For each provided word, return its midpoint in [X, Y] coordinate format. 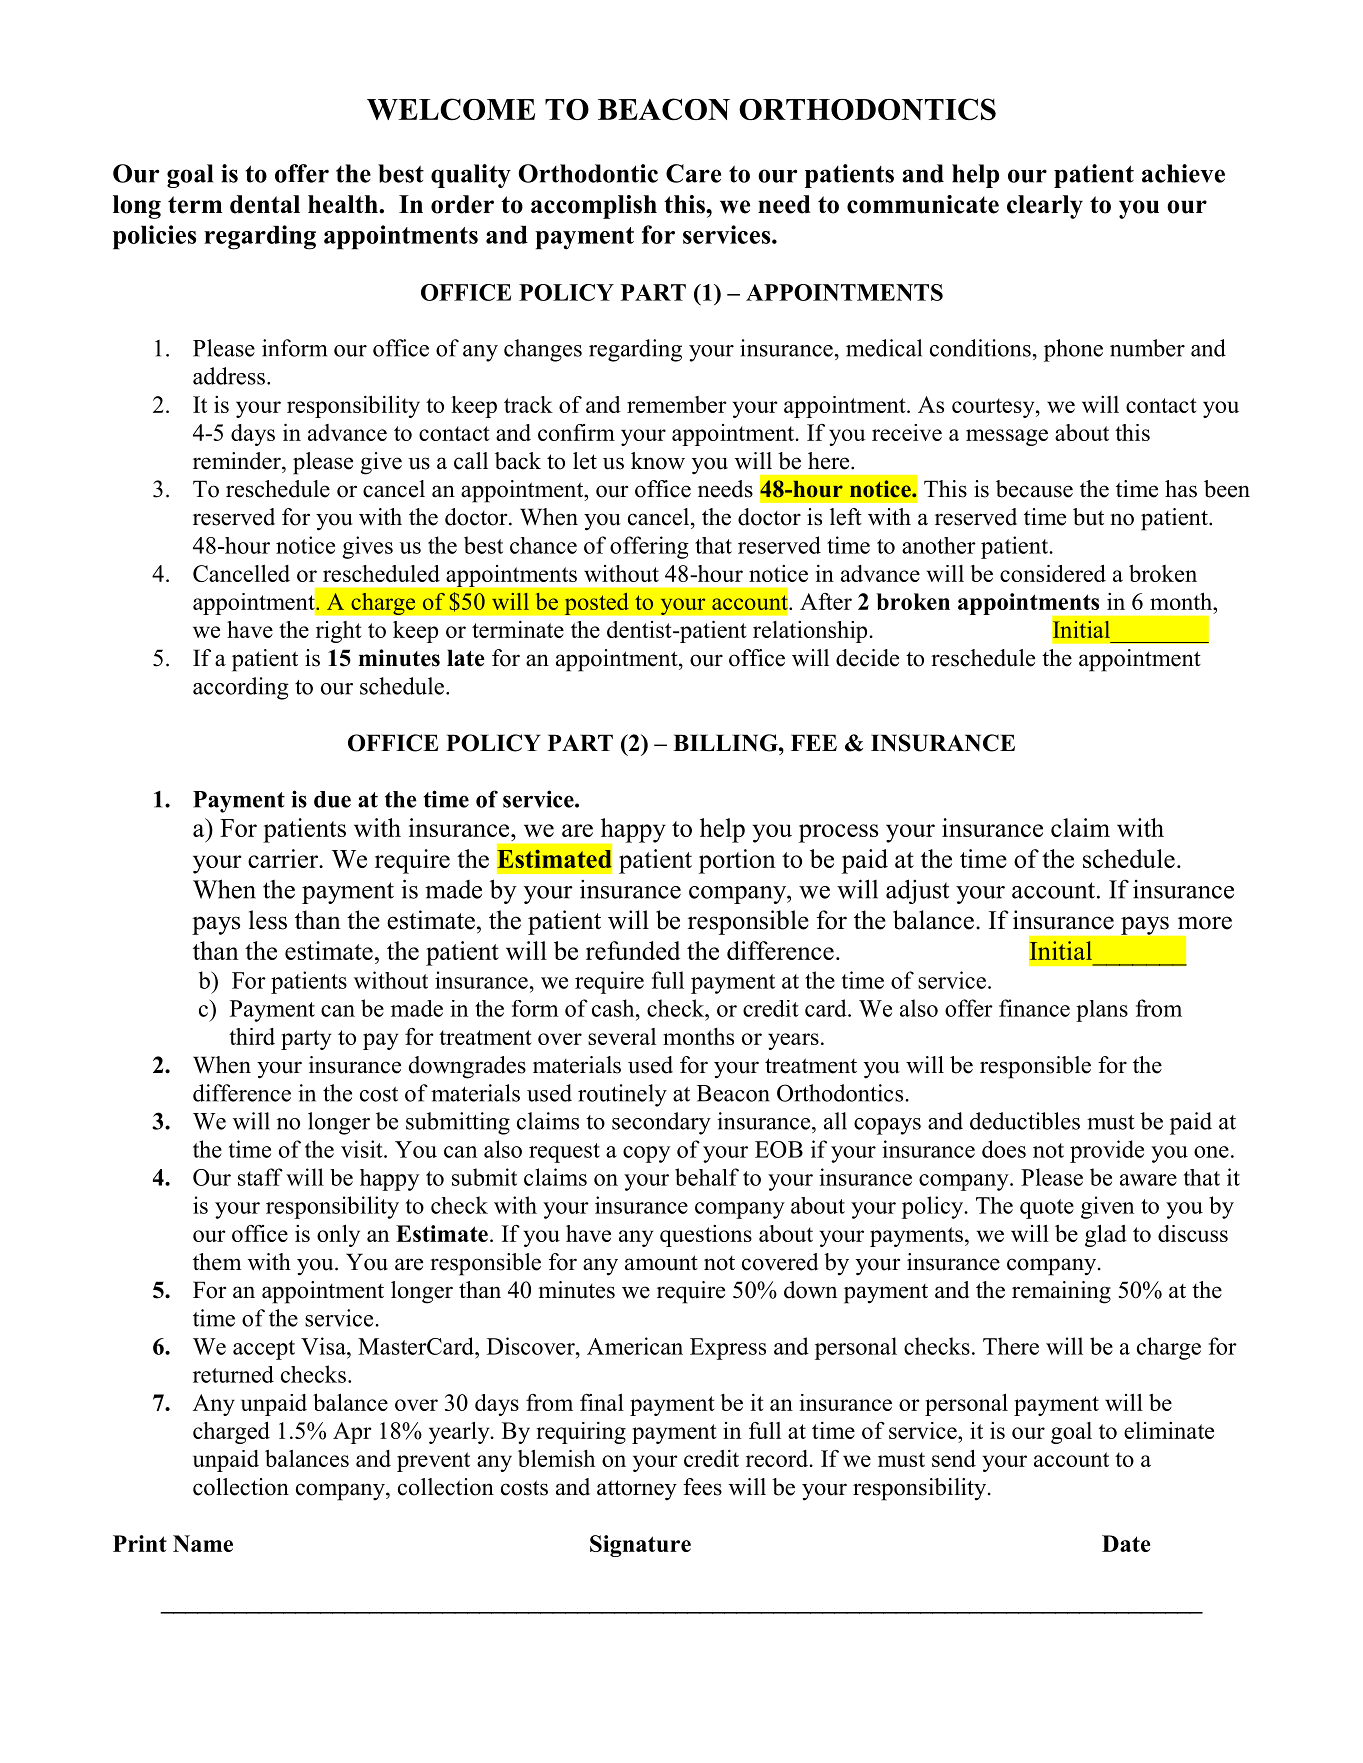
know [658, 461]
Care [693, 173]
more [1205, 923]
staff [260, 1177]
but [1088, 517]
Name [203, 1543]
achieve [1183, 173]
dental [265, 204]
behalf [707, 1177]
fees [702, 1487]
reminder [238, 461]
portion [737, 861]
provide [1107, 1151]
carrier [284, 858]
